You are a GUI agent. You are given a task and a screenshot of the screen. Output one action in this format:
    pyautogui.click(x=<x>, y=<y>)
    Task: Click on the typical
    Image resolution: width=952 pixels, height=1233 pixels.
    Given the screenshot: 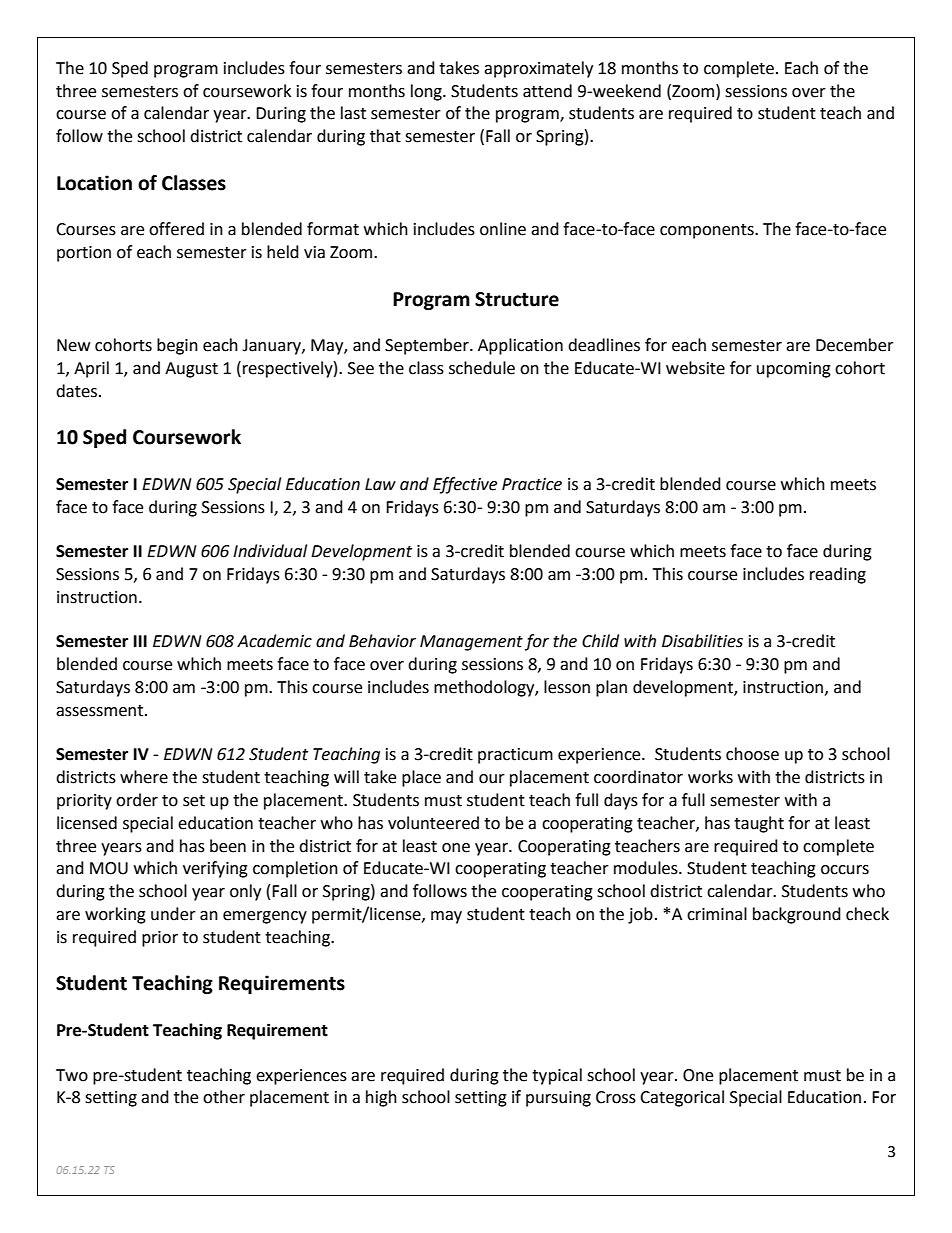 What is the action you would take?
    pyautogui.click(x=557, y=1076)
